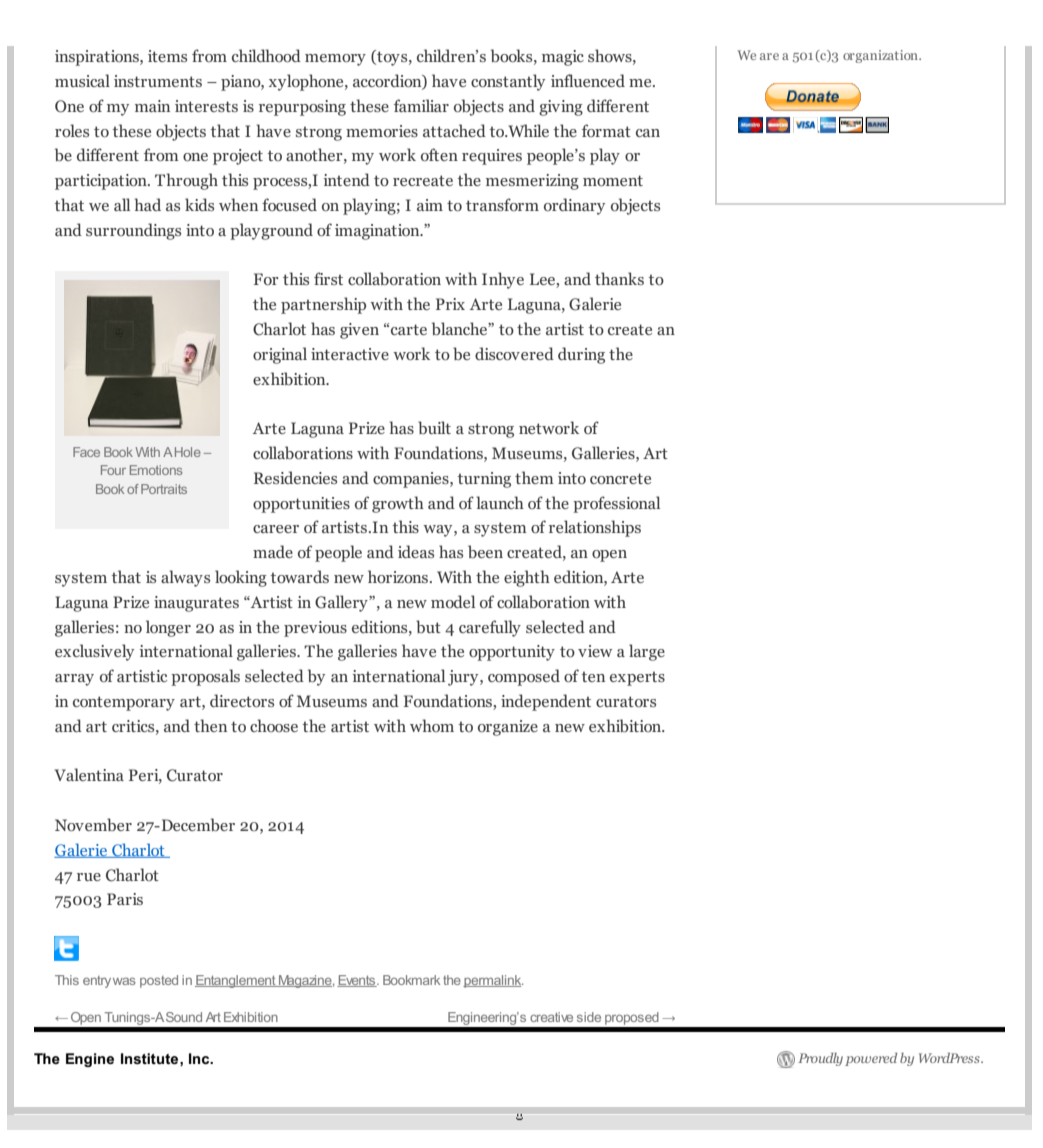 This screenshot has width=1043, height=1148. What do you see at coordinates (820, 1059) in the screenshot?
I see `Proudly` at bounding box center [820, 1059].
